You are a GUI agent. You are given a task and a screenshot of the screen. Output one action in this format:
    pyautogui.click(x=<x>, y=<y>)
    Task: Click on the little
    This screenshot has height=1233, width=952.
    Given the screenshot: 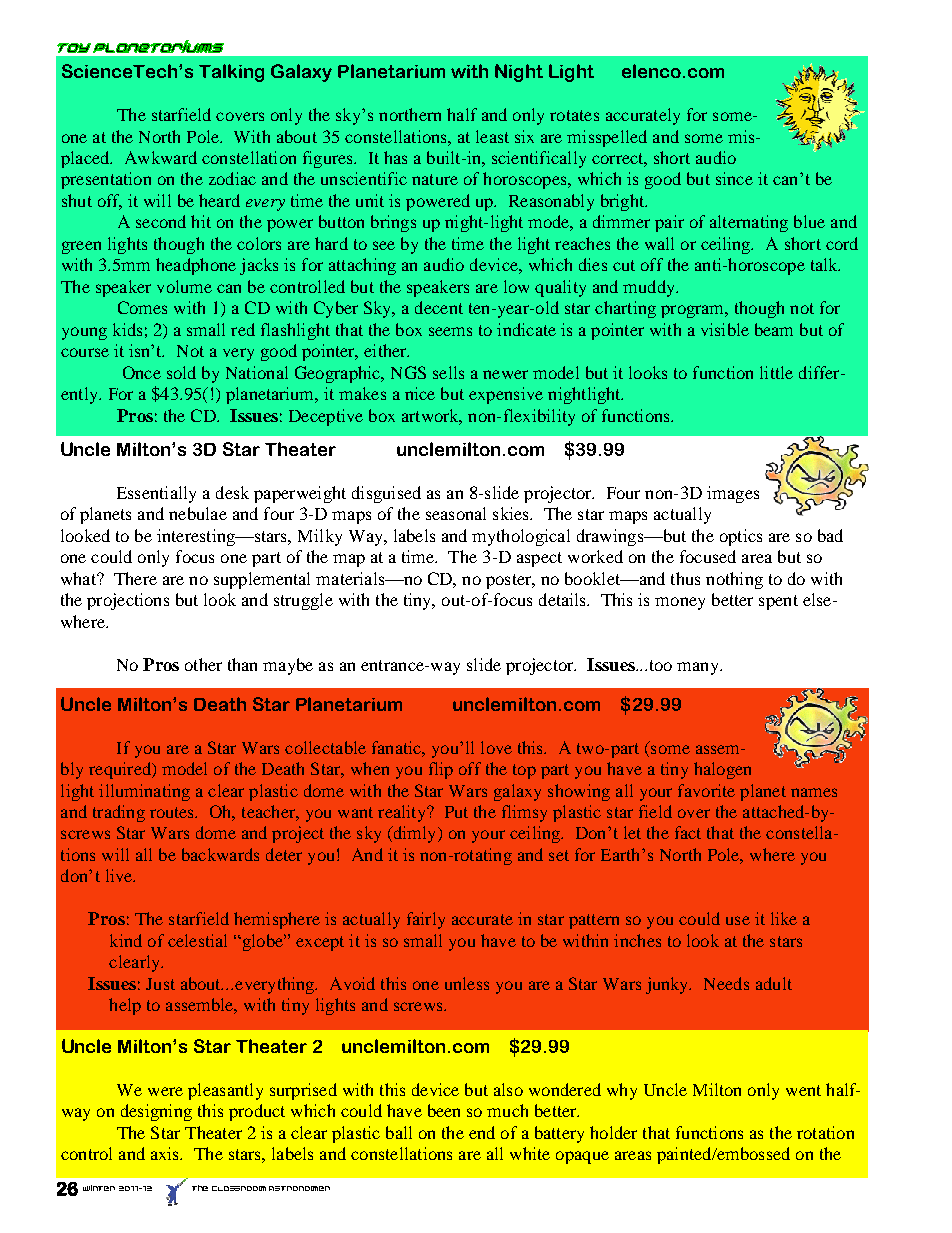 What is the action you would take?
    pyautogui.click(x=776, y=372)
